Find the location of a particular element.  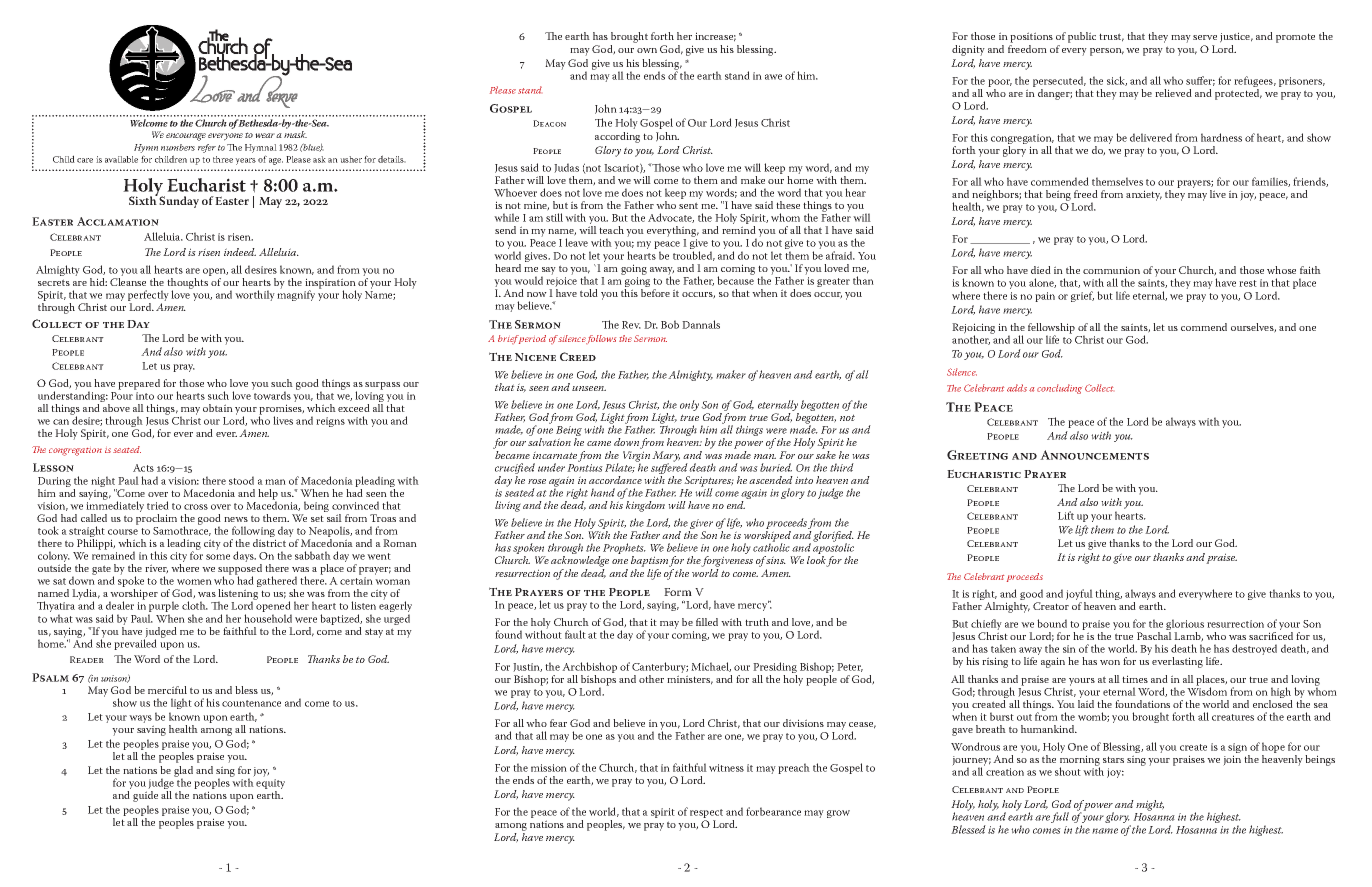

perfectly is located at coordinates (148, 297).
